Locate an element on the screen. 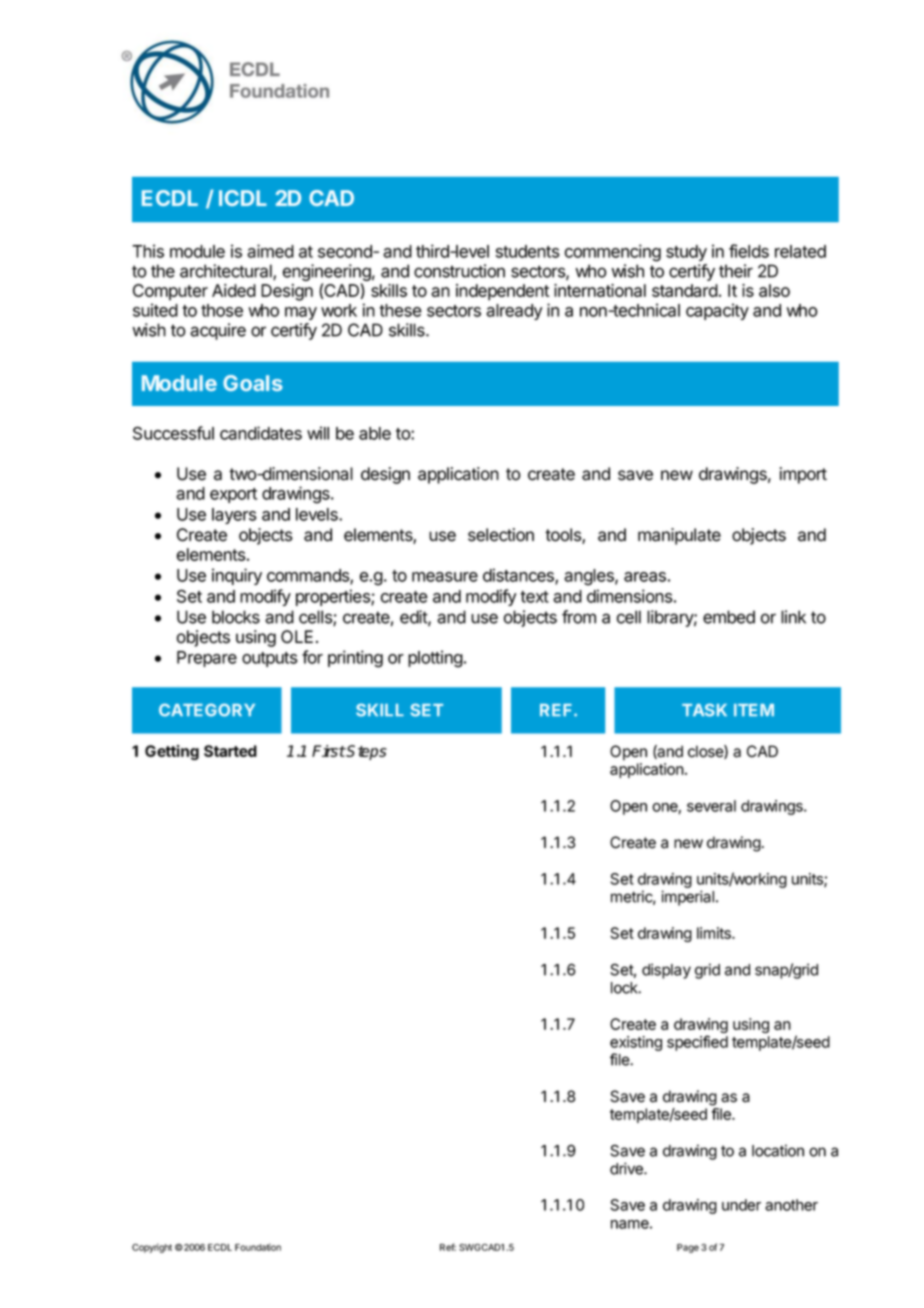  inquiry is located at coordinates (237, 576).
